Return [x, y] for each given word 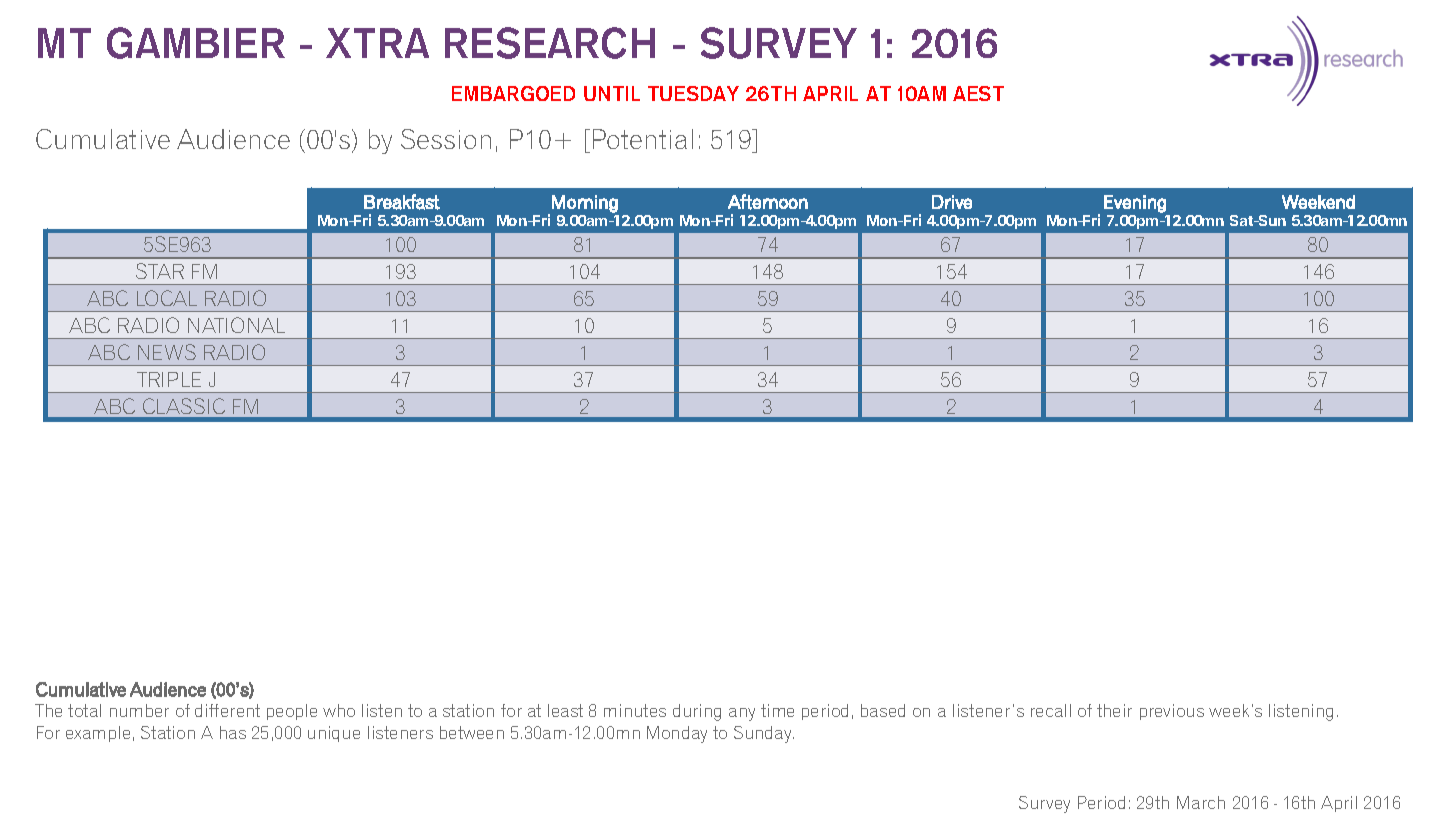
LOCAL [167, 298]
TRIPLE [169, 379]
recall [1051, 710]
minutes [635, 710]
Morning [585, 204]
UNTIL [612, 93]
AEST [978, 93]
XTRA [377, 43]
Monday [677, 734]
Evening [1135, 204]
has [233, 732]
